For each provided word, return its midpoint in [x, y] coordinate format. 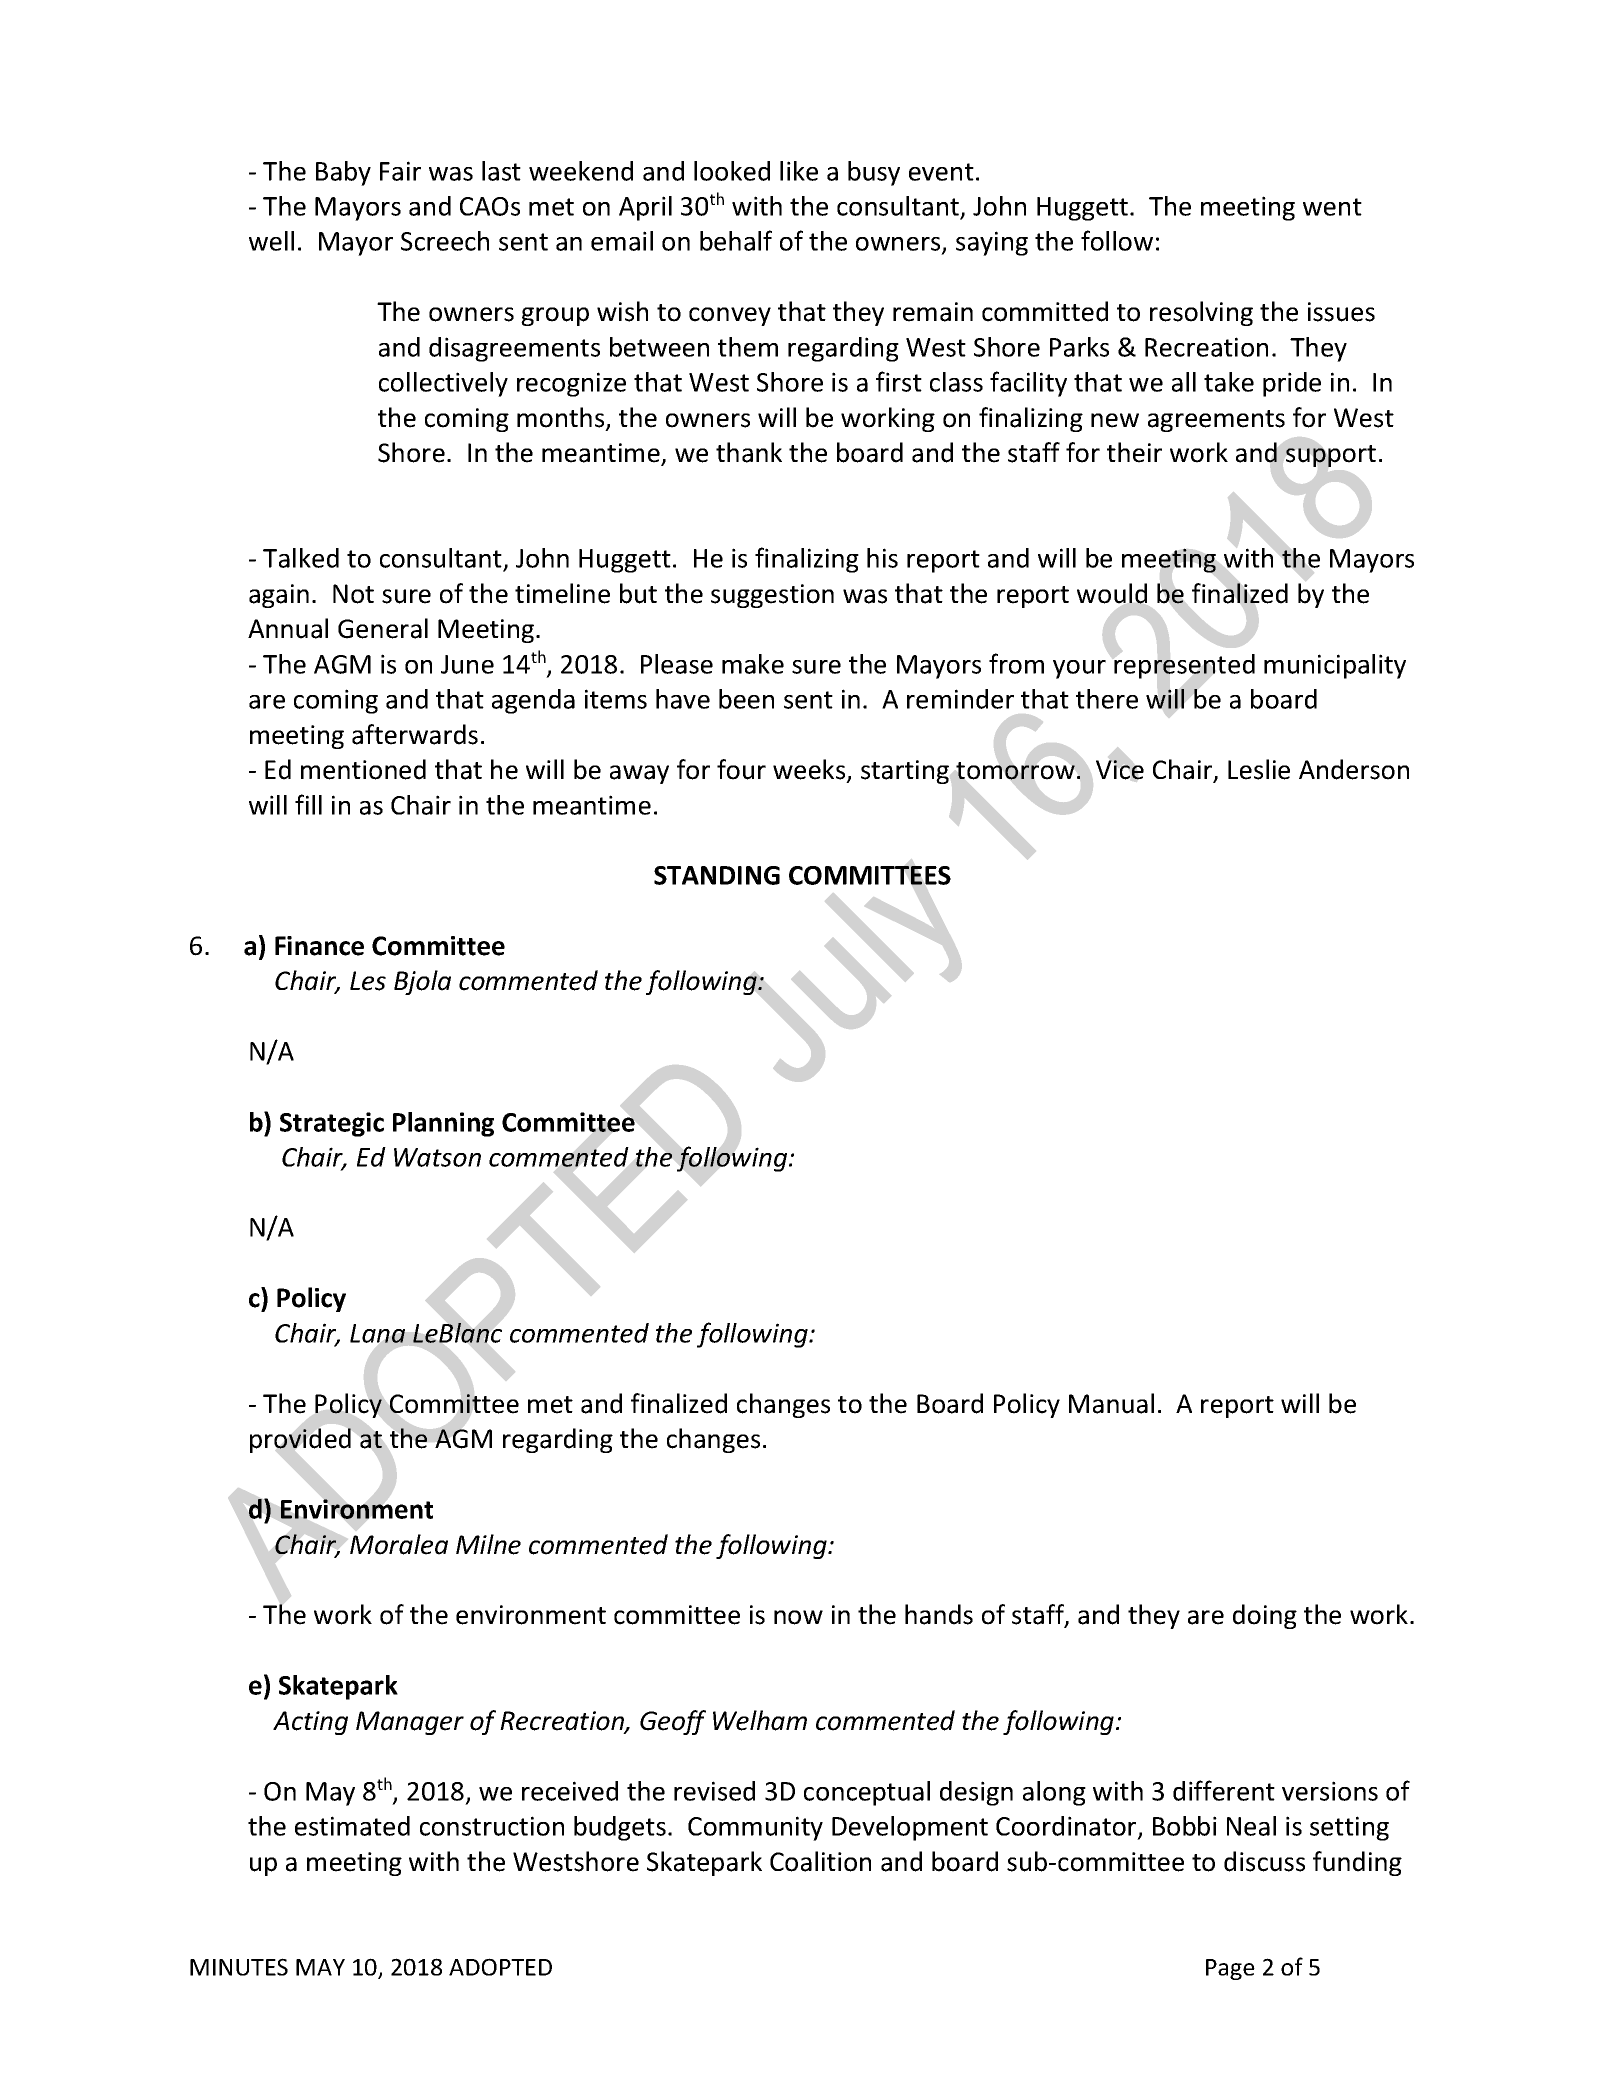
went [1332, 207]
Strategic [332, 1124]
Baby [343, 173]
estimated [352, 1826]
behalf [736, 240]
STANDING [717, 875]
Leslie [1259, 769]
